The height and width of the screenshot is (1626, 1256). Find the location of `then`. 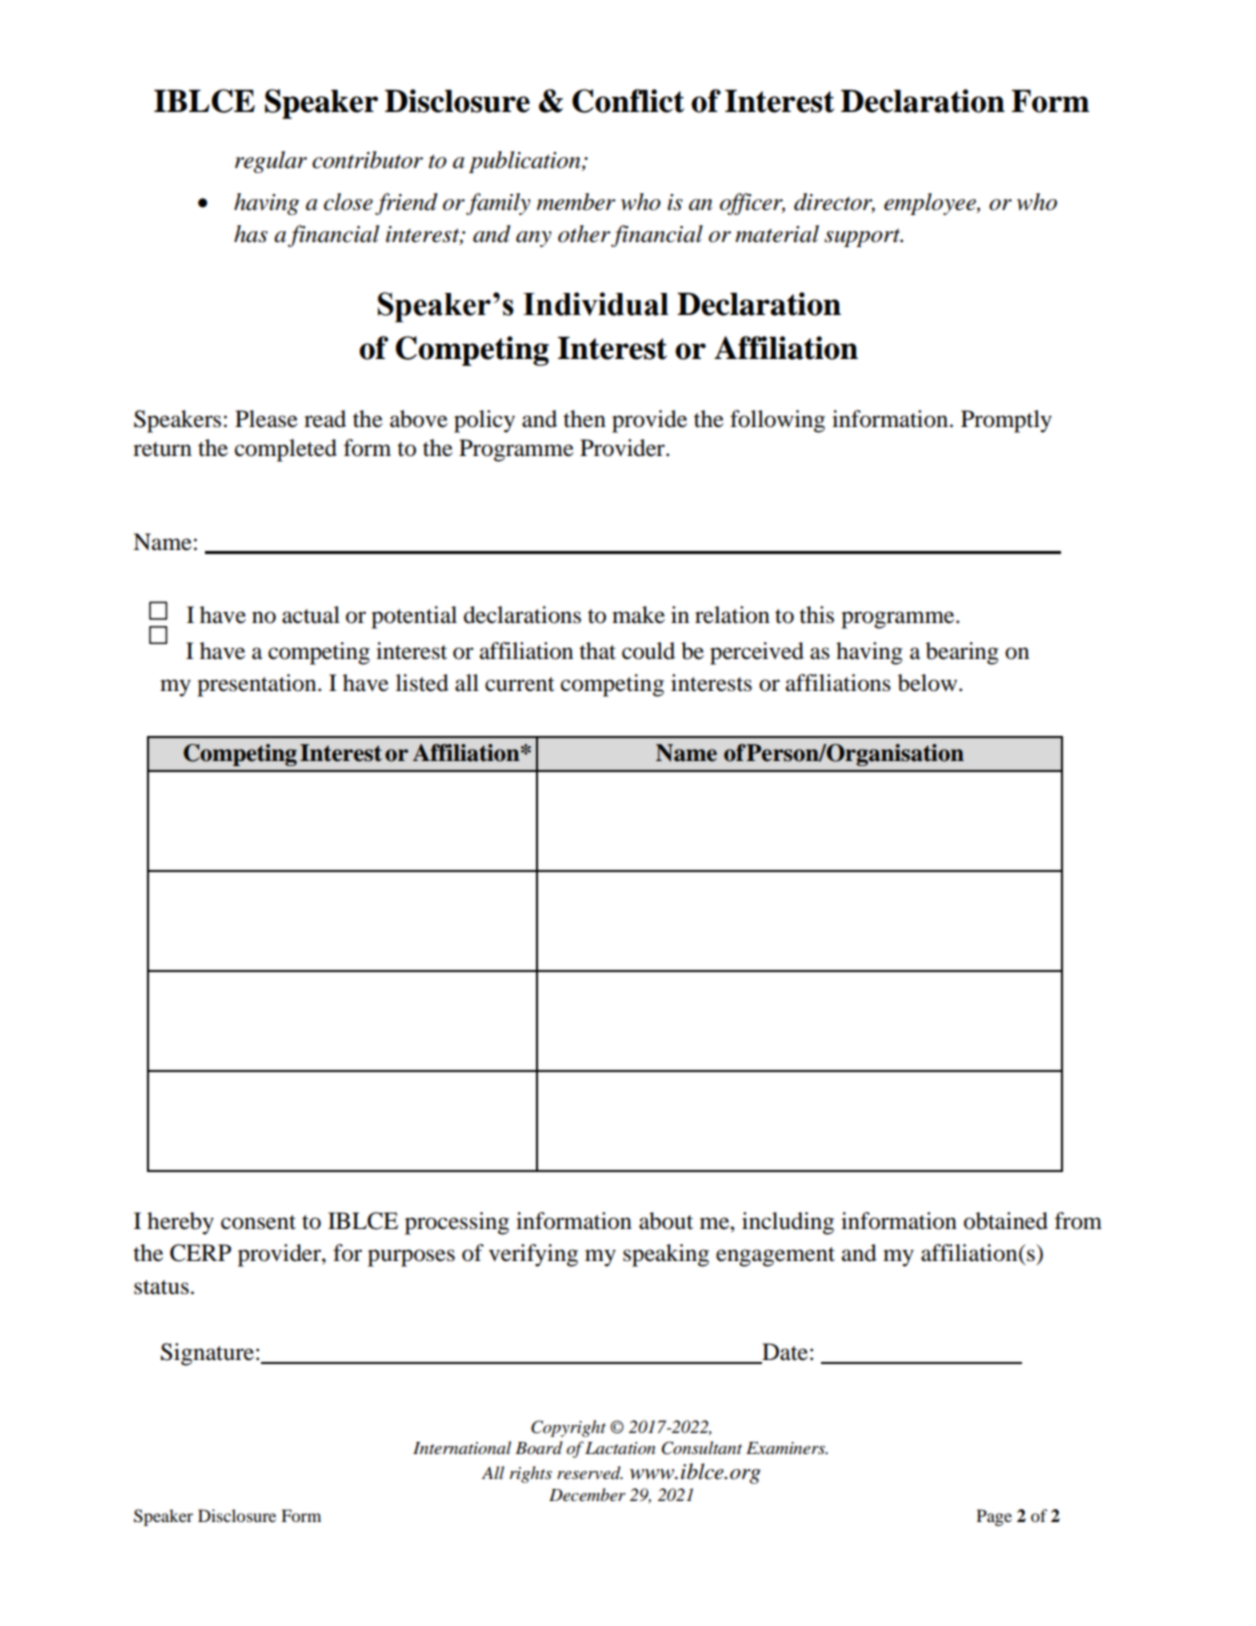

then is located at coordinates (584, 419).
